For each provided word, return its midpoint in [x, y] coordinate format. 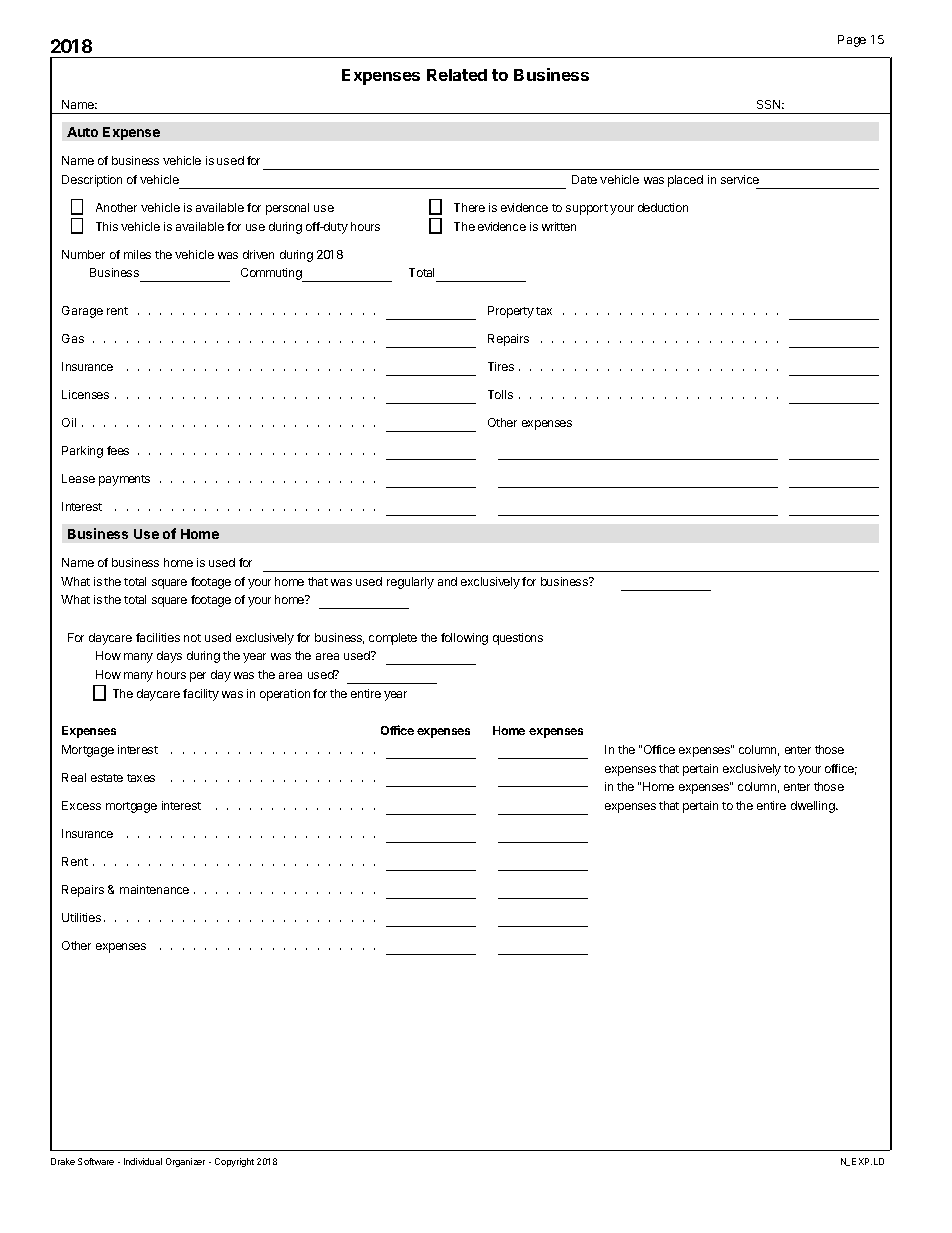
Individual [143, 1161]
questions [518, 639]
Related [457, 75]
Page [852, 41]
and [447, 581]
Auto [82, 132]
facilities [158, 637]
